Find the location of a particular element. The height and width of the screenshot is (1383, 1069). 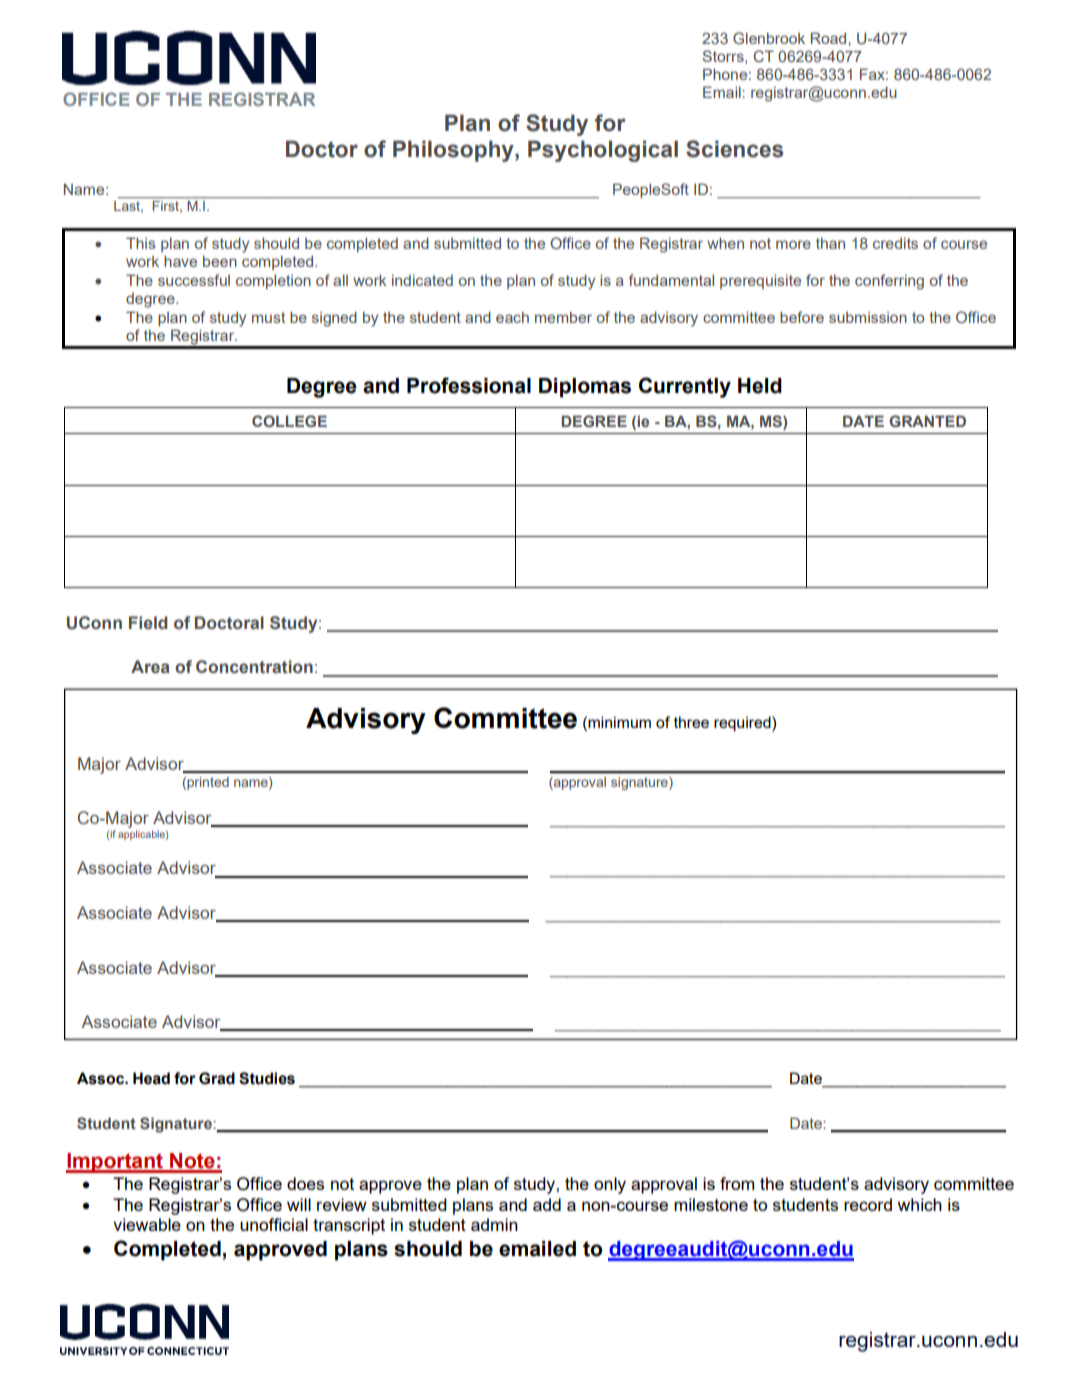

Concentration is located at coordinates (254, 667).
